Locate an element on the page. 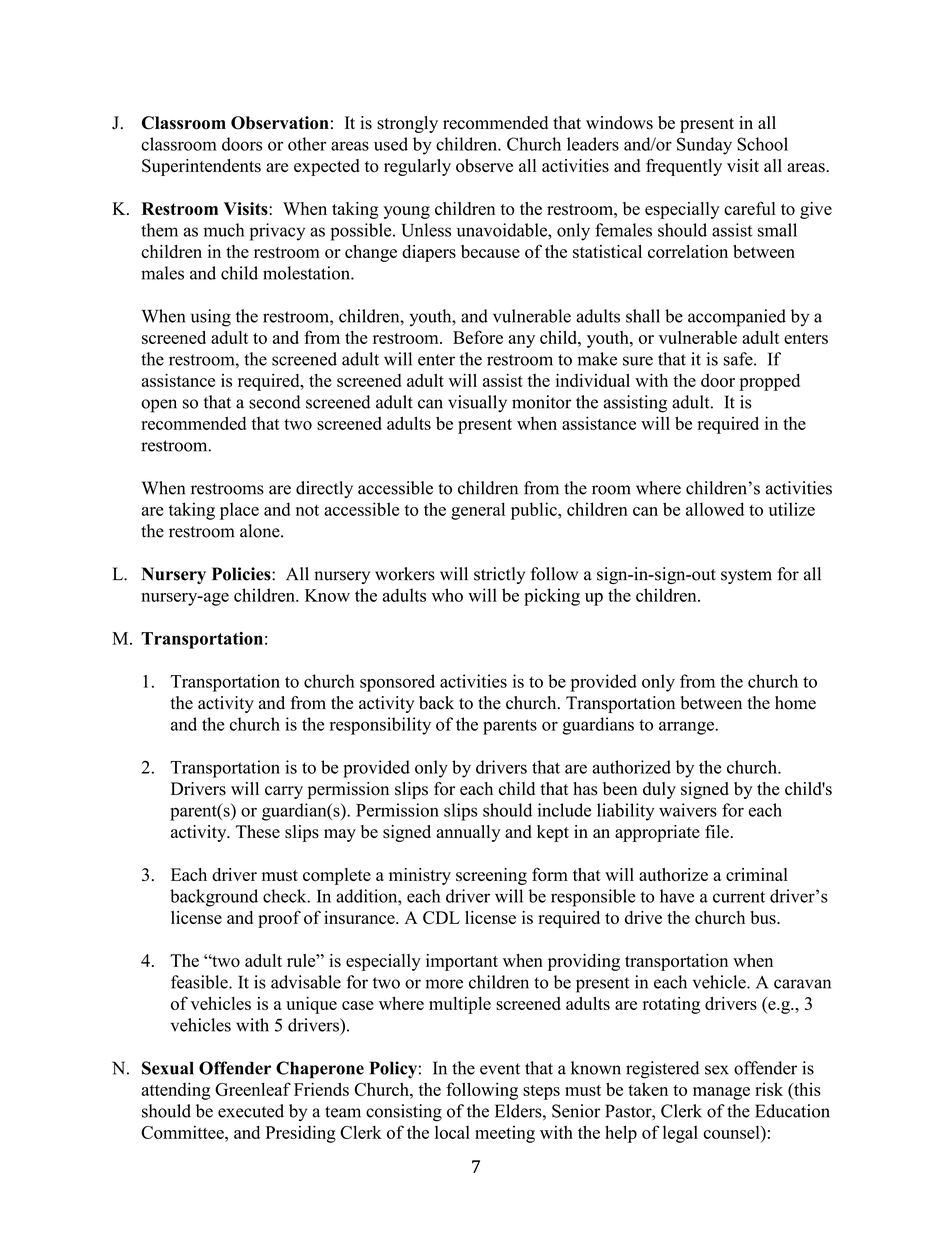 This page has width=952, height=1233. place is located at coordinates (239, 511).
